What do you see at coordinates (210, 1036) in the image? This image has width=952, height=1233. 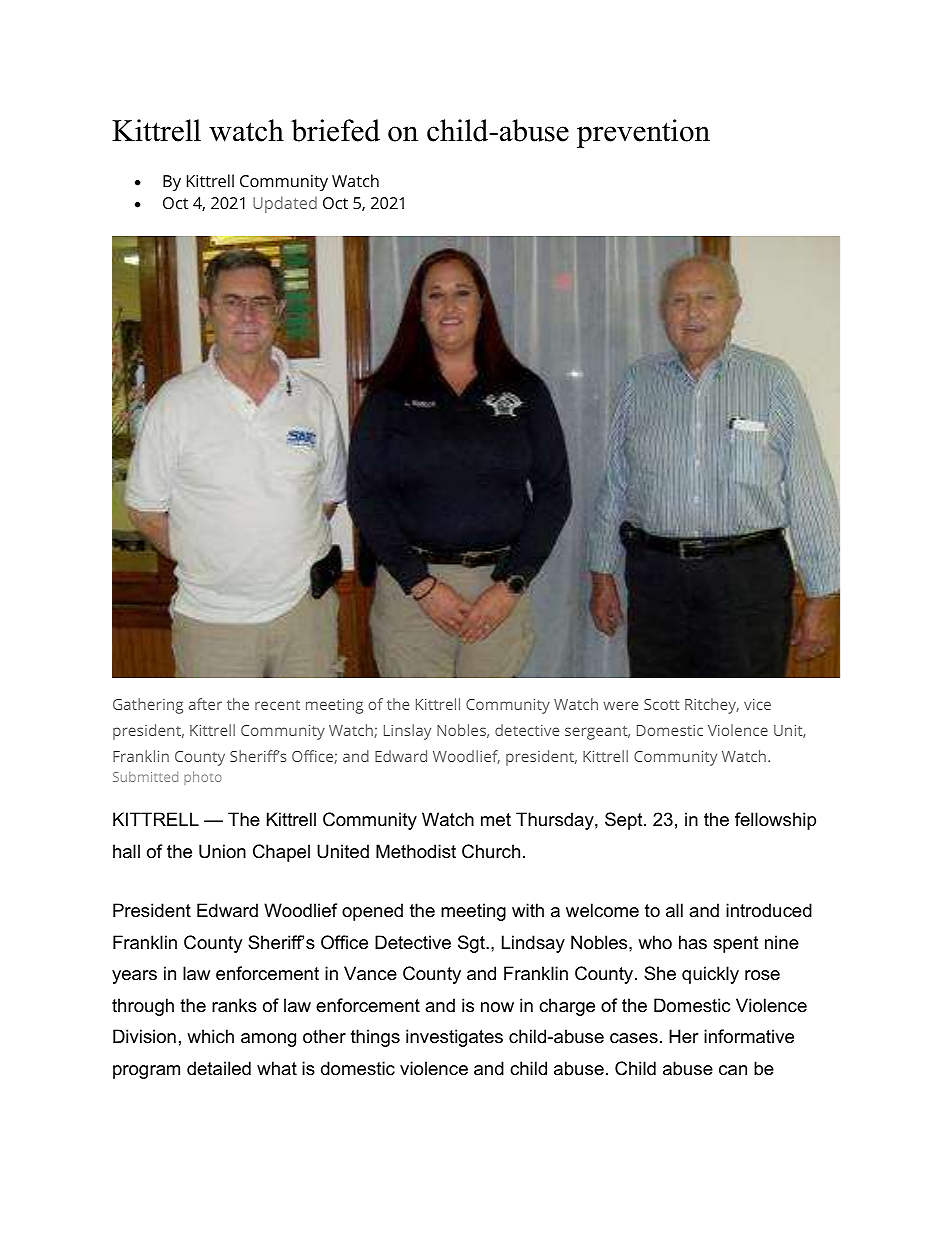 I see `which` at bounding box center [210, 1036].
